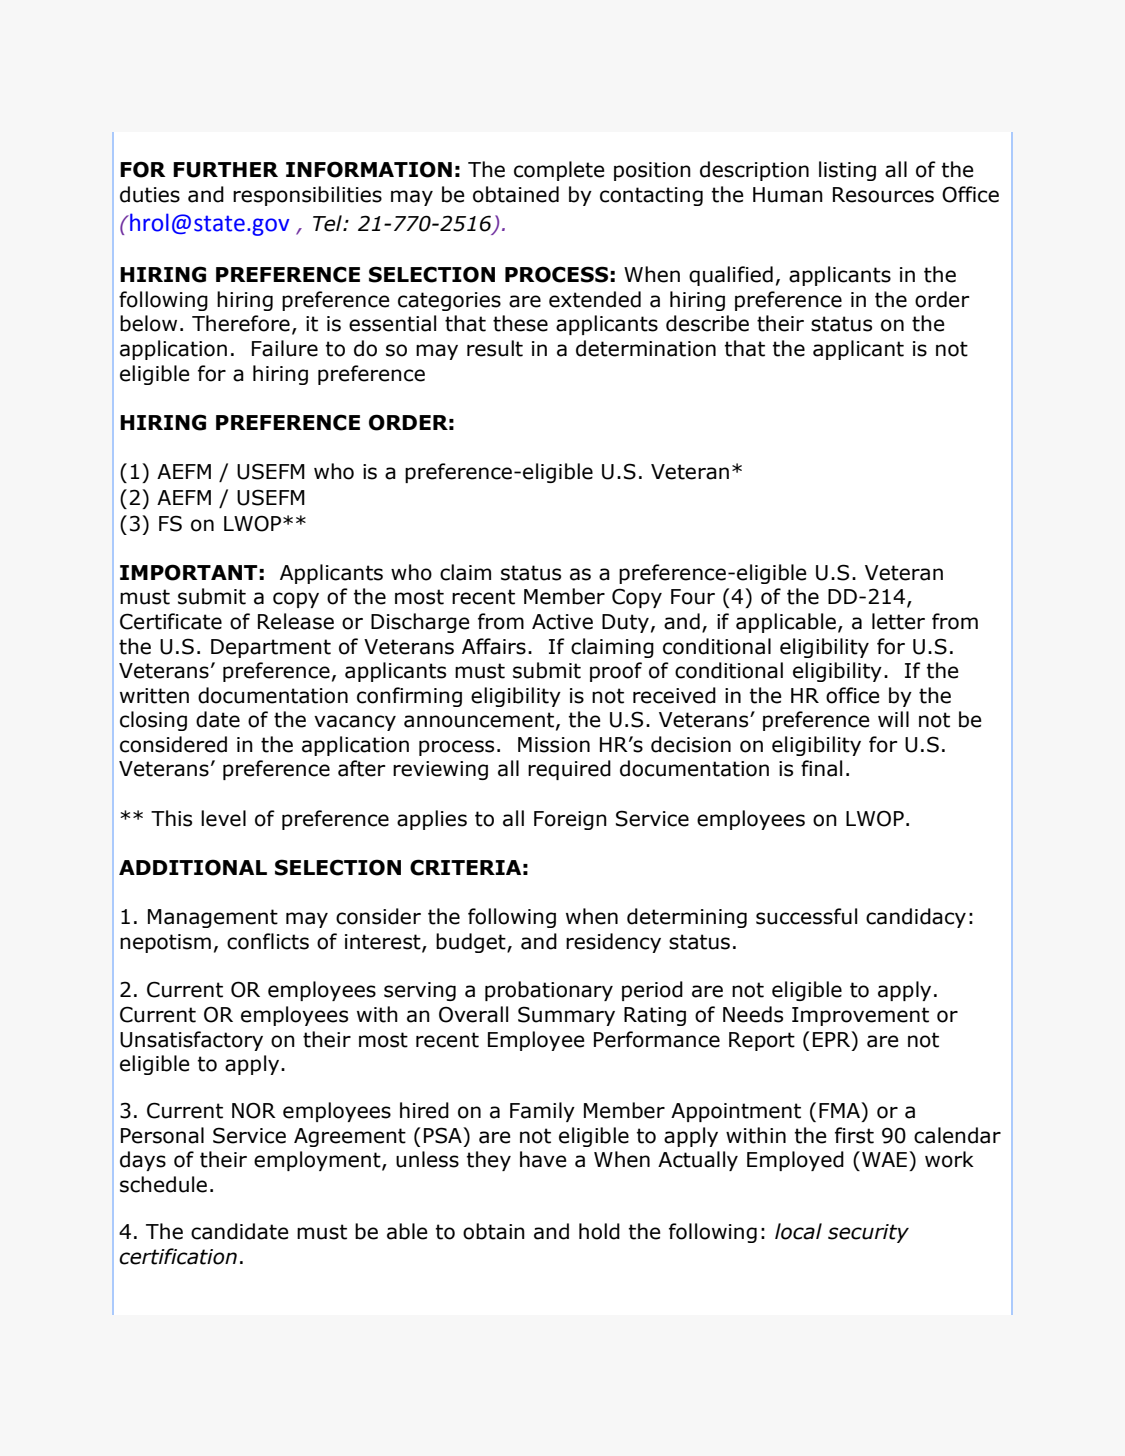 The height and width of the screenshot is (1456, 1125). What do you see at coordinates (296, 621) in the screenshot?
I see `Release` at bounding box center [296, 621].
